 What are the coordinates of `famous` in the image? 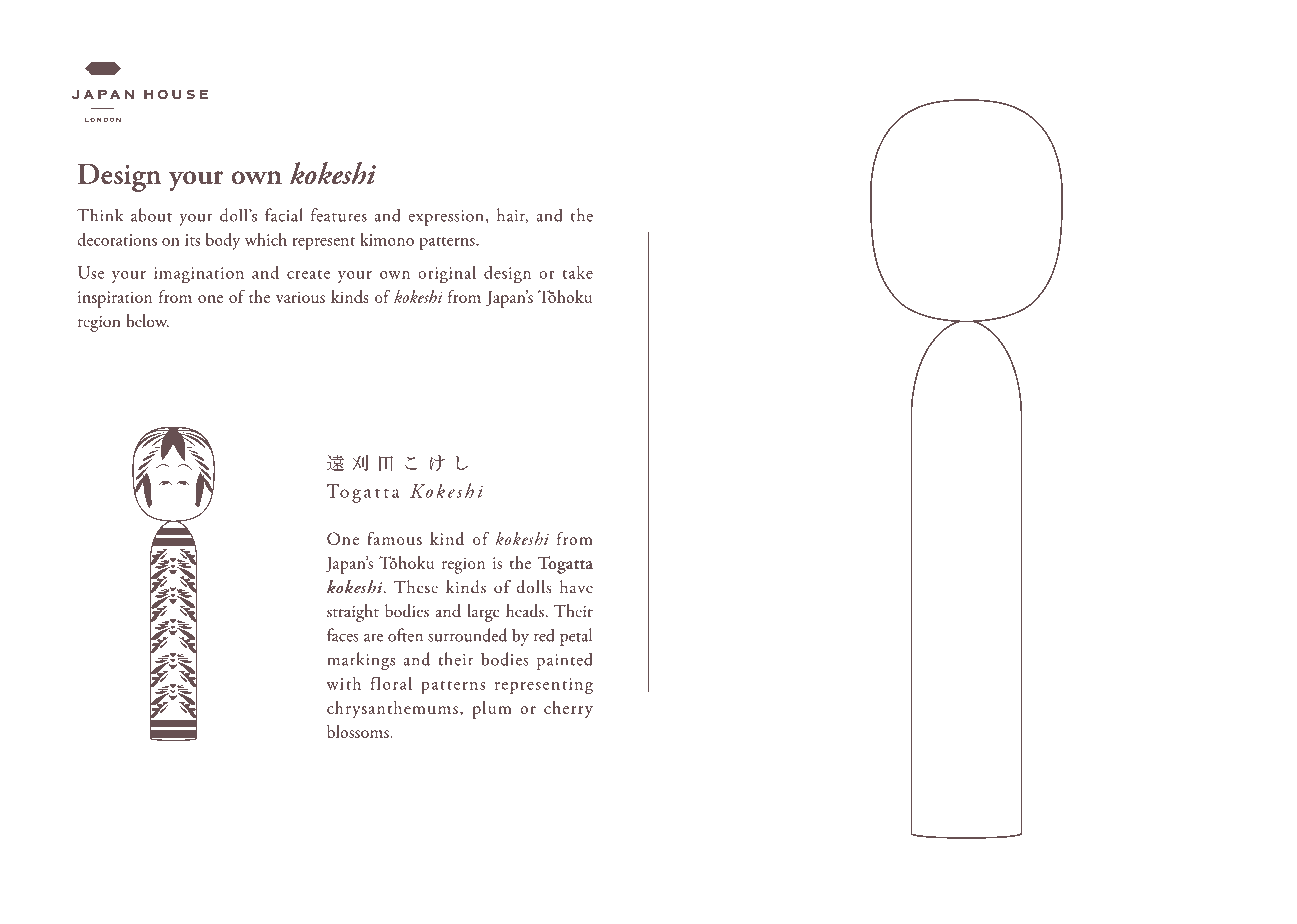 It's located at (394, 538).
